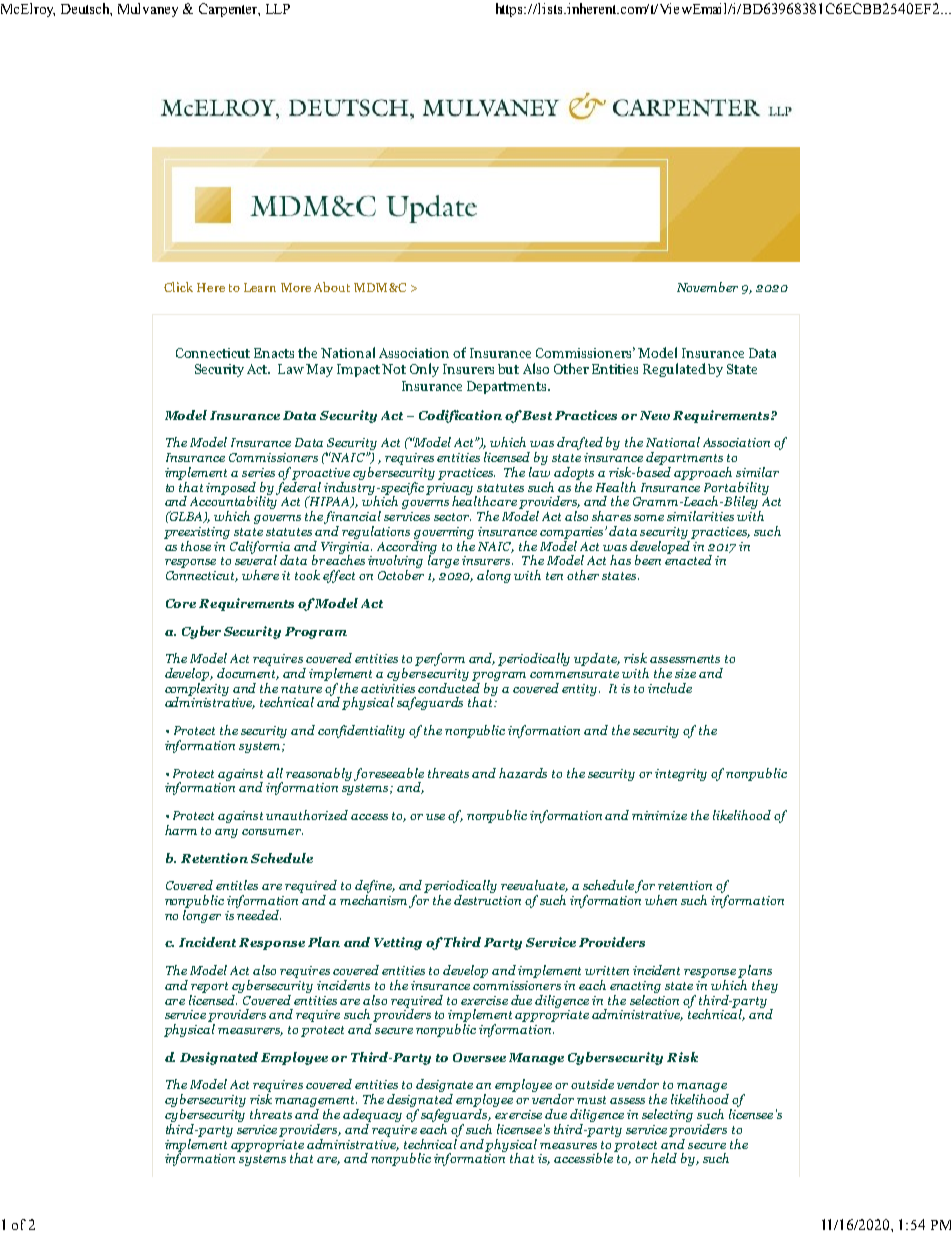 The image size is (952, 1233). Describe the element at coordinates (659, 815) in the screenshot. I see `minimize` at that location.
